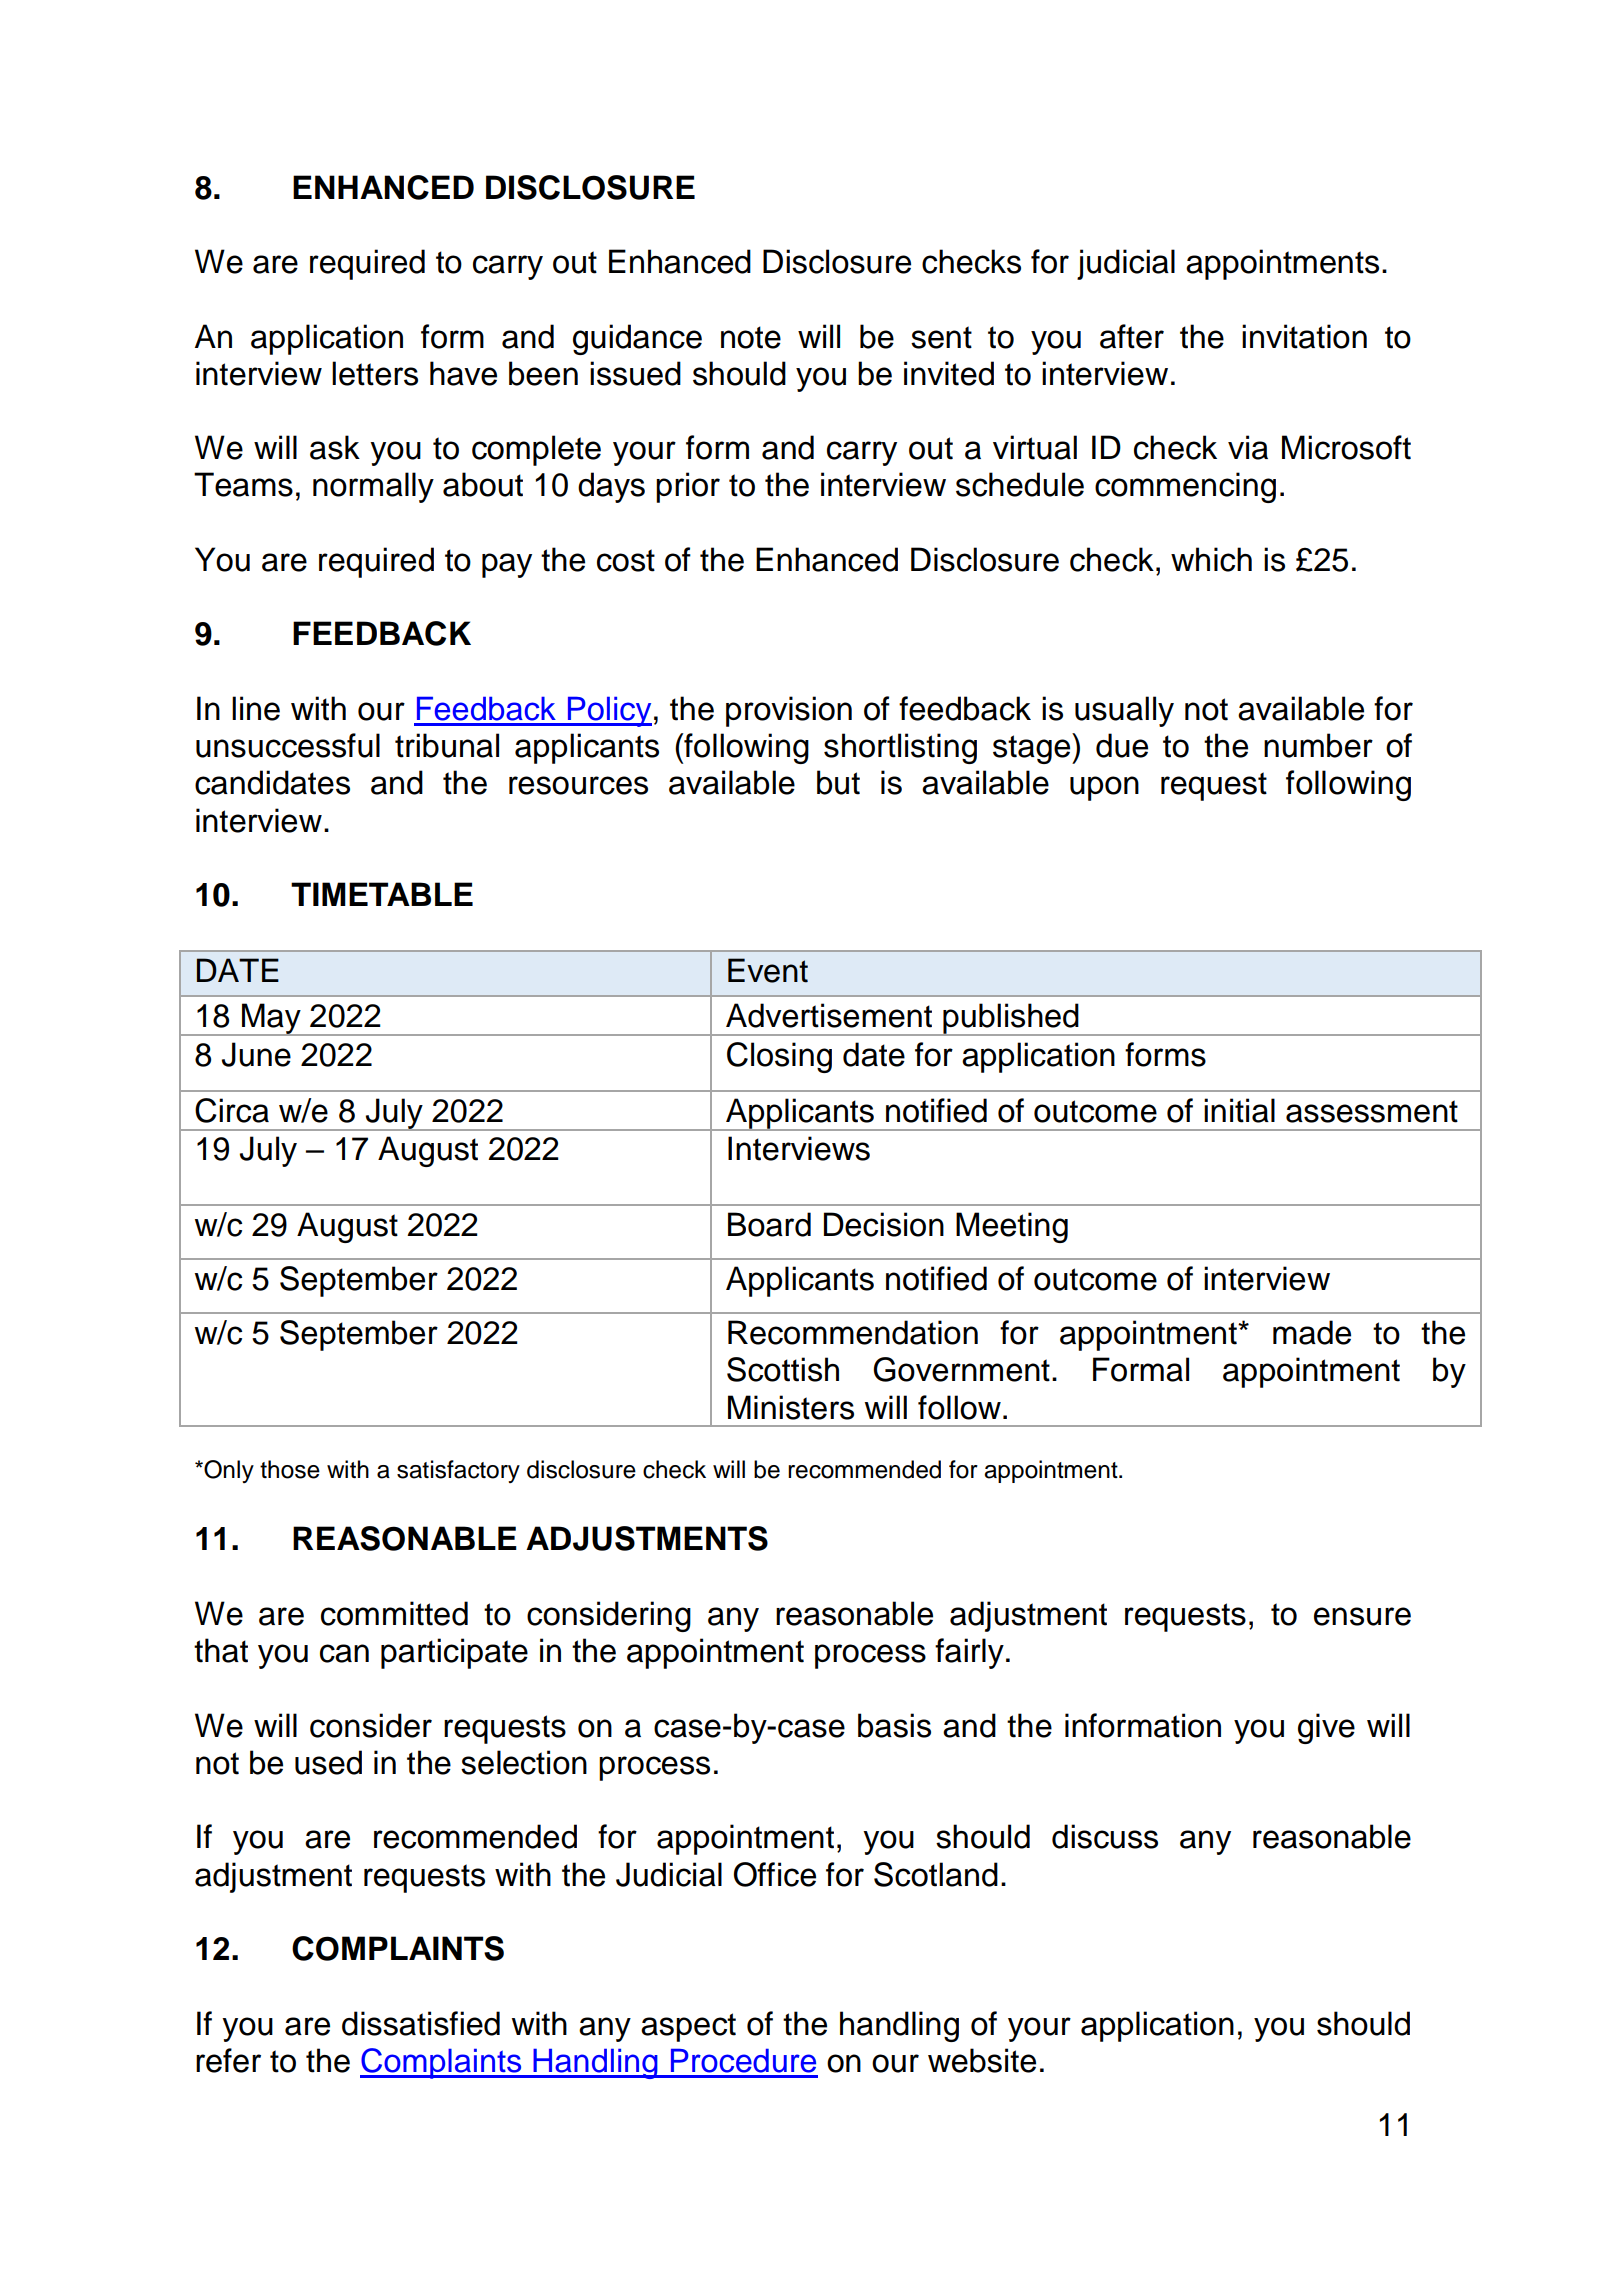  I want to click on made, so click(1312, 1332).
